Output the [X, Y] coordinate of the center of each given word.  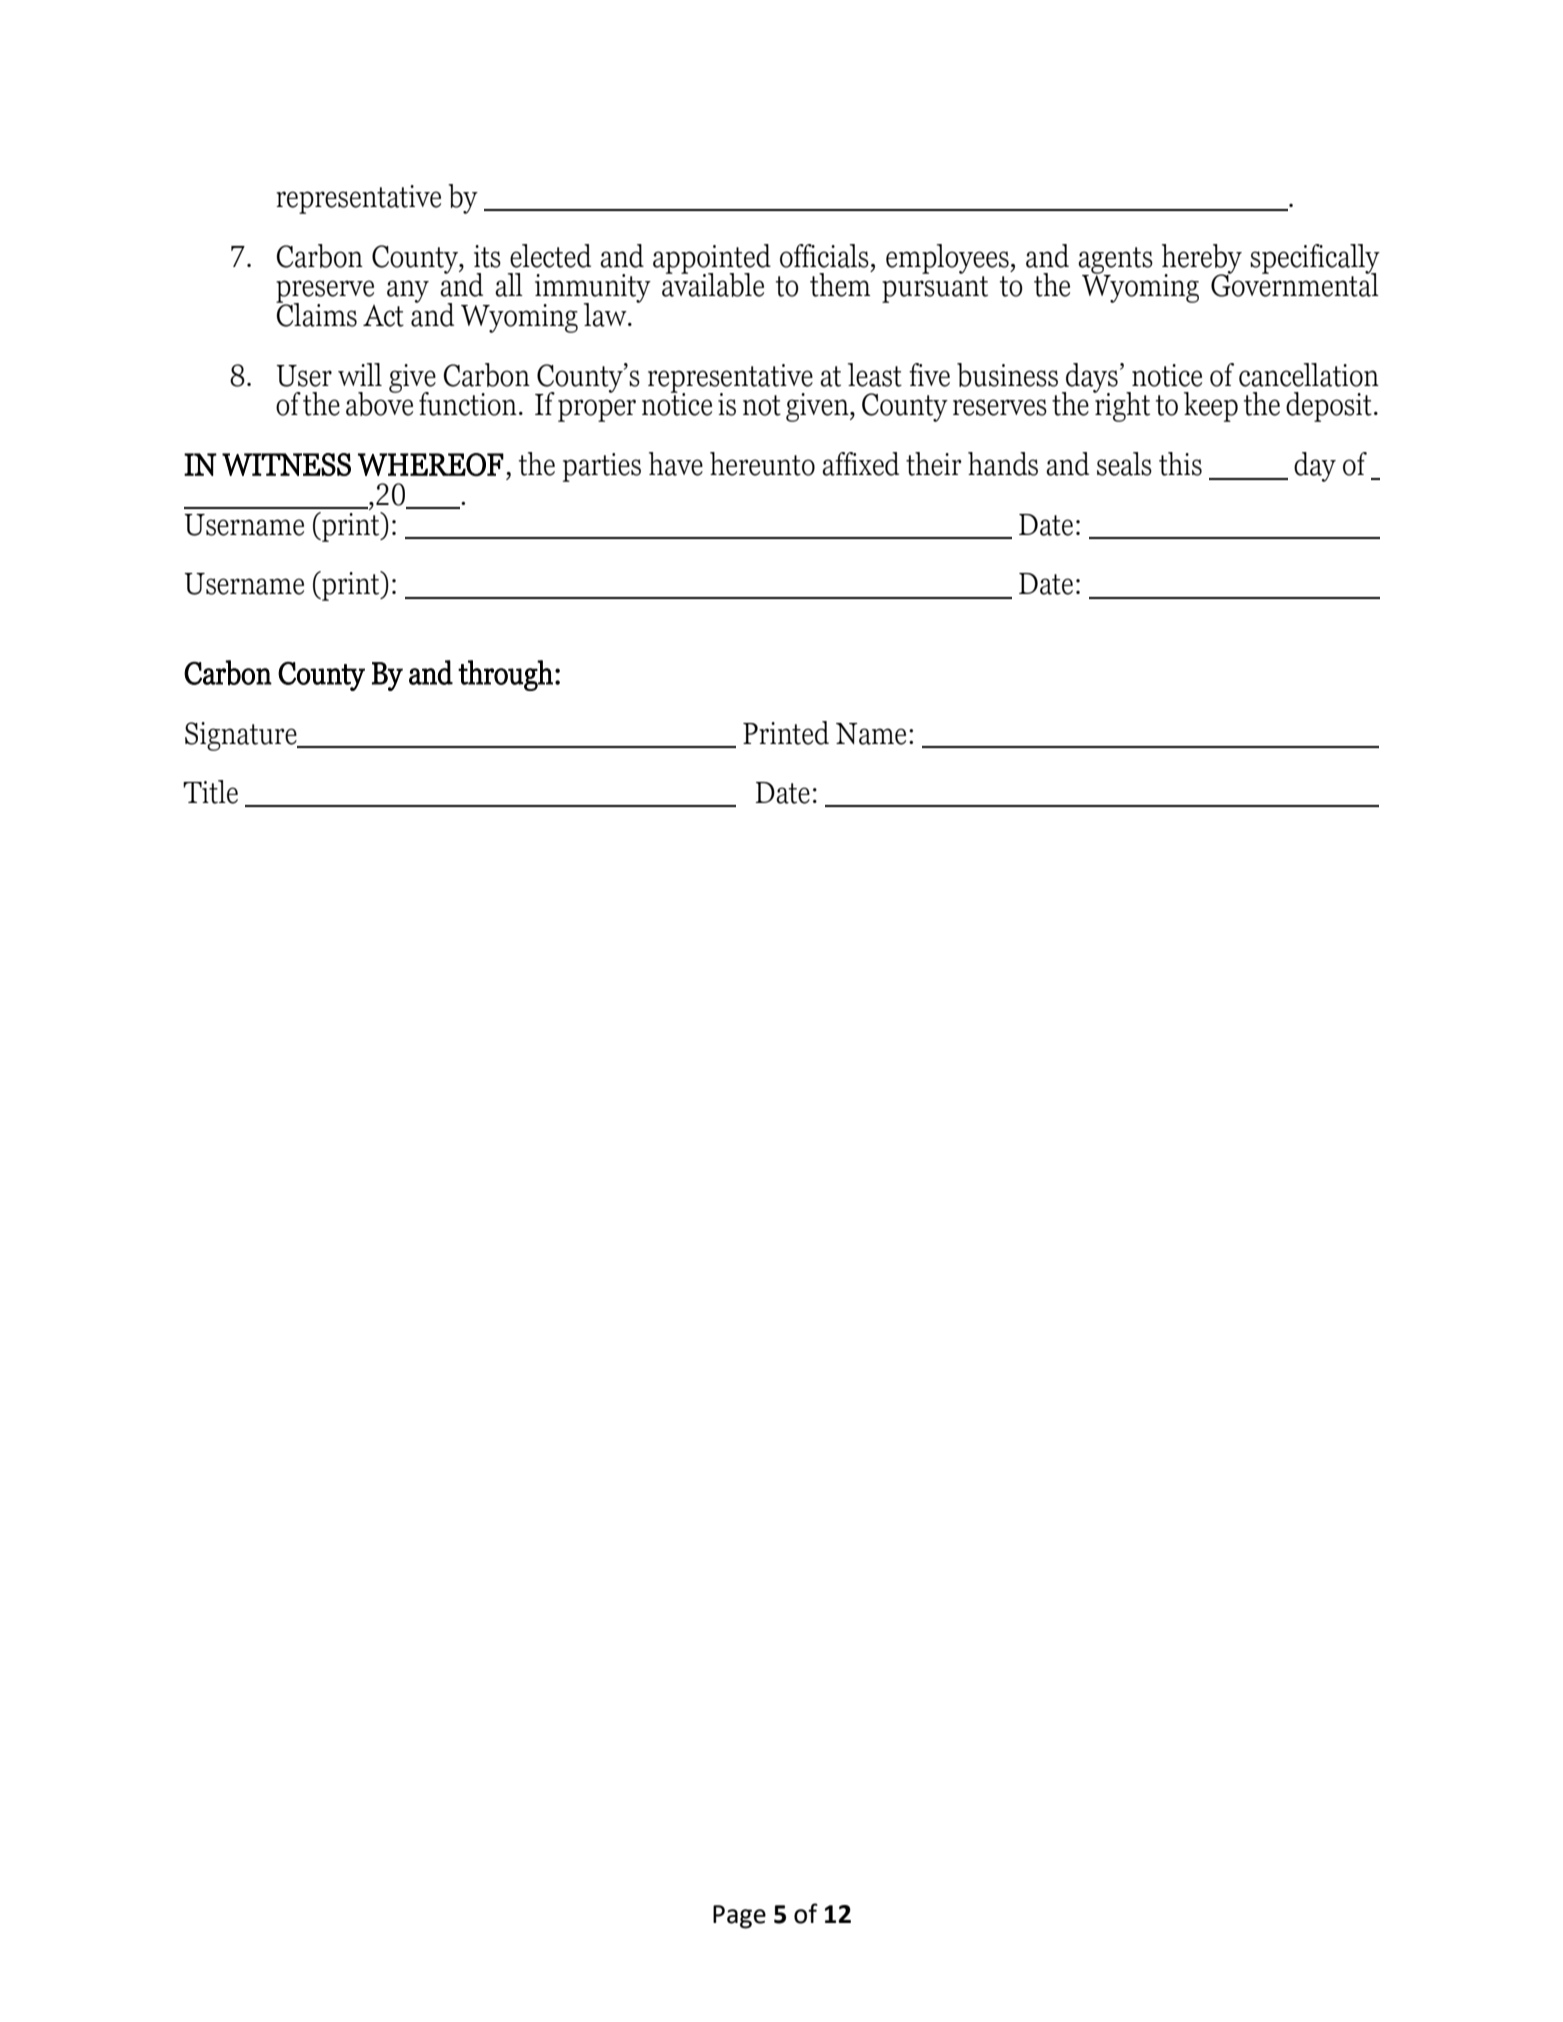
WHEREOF [431, 465]
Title [210, 792]
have [676, 464]
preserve [325, 292]
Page [739, 1917]
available [713, 284]
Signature [242, 736]
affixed [860, 464]
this [1180, 464]
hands [1003, 464]
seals [1124, 464]
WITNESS [286, 464]
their [934, 464]
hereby [1202, 260]
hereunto [762, 464]
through [505, 675]
